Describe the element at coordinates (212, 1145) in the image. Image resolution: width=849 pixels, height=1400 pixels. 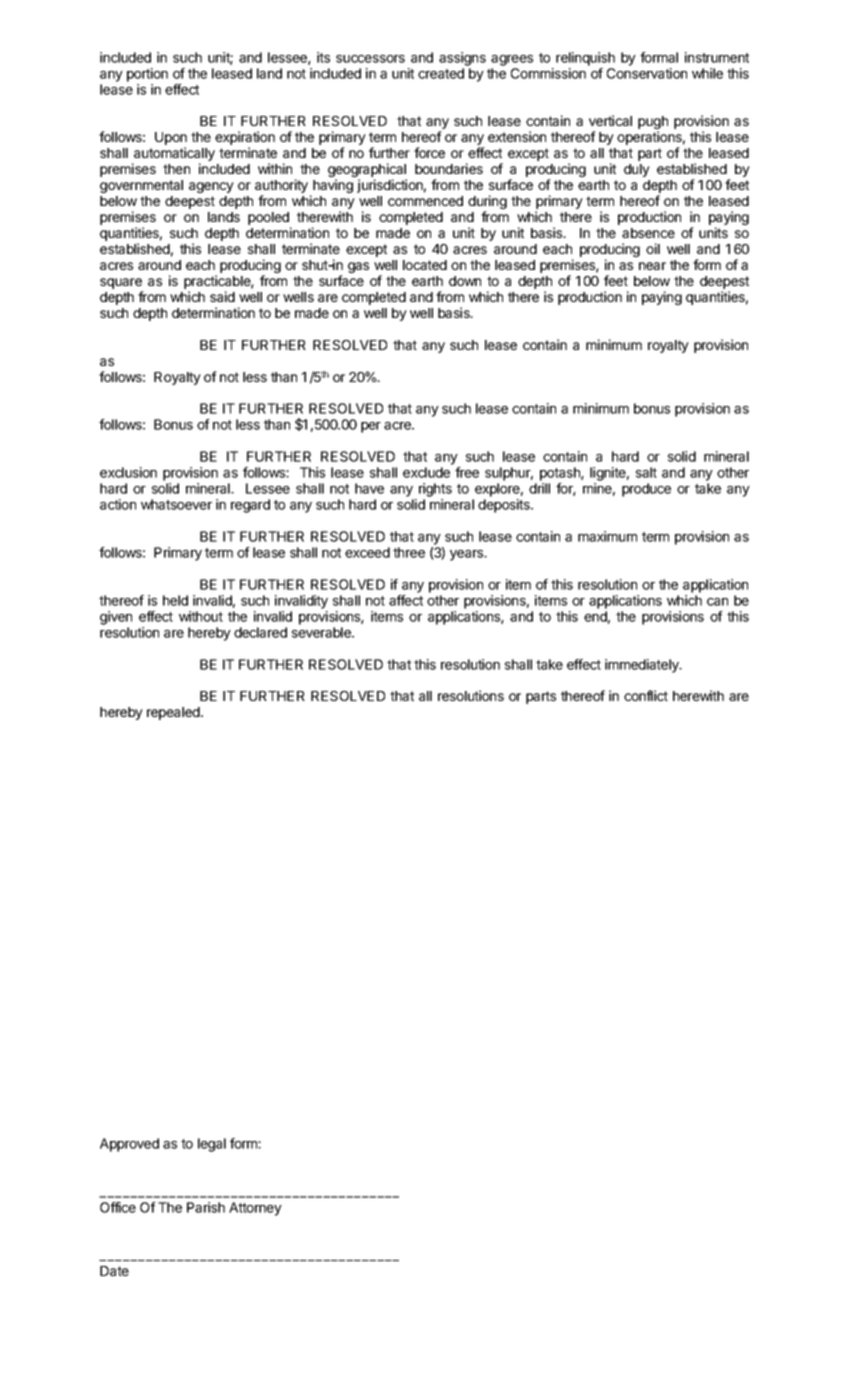
I see `legal` at that location.
